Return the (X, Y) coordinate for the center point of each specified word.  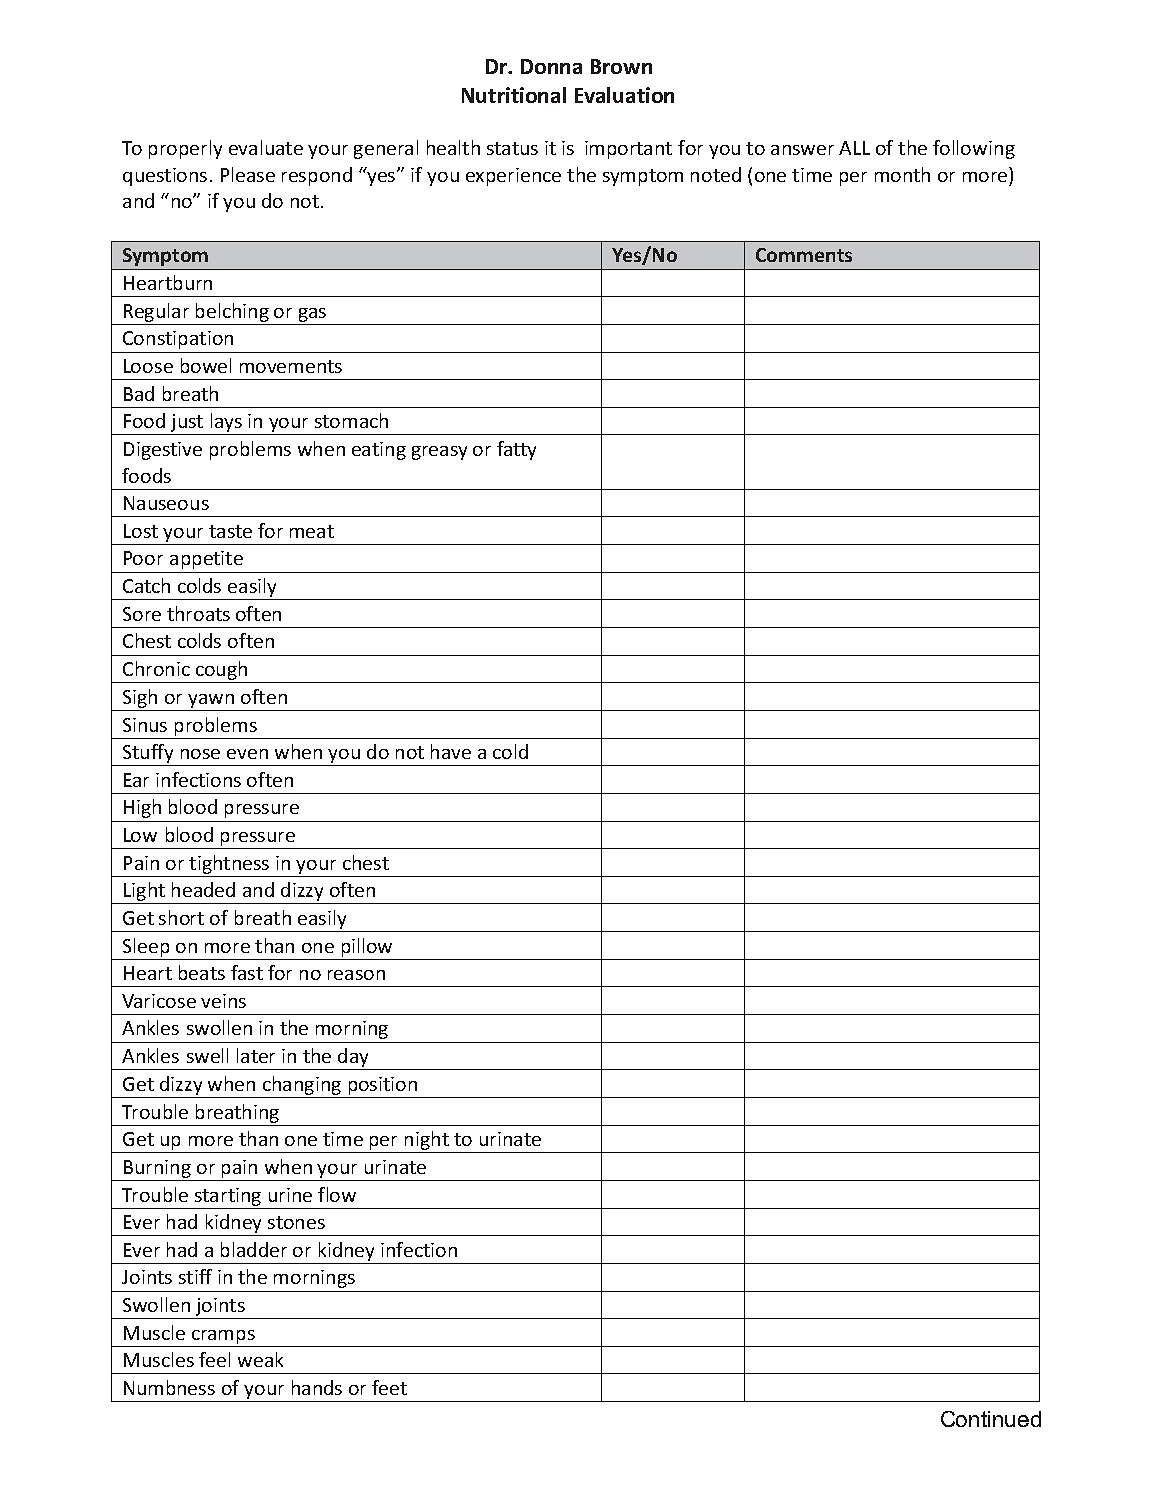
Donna (551, 66)
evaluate (266, 147)
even (247, 754)
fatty (516, 450)
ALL (854, 148)
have (451, 751)
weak (260, 1359)
